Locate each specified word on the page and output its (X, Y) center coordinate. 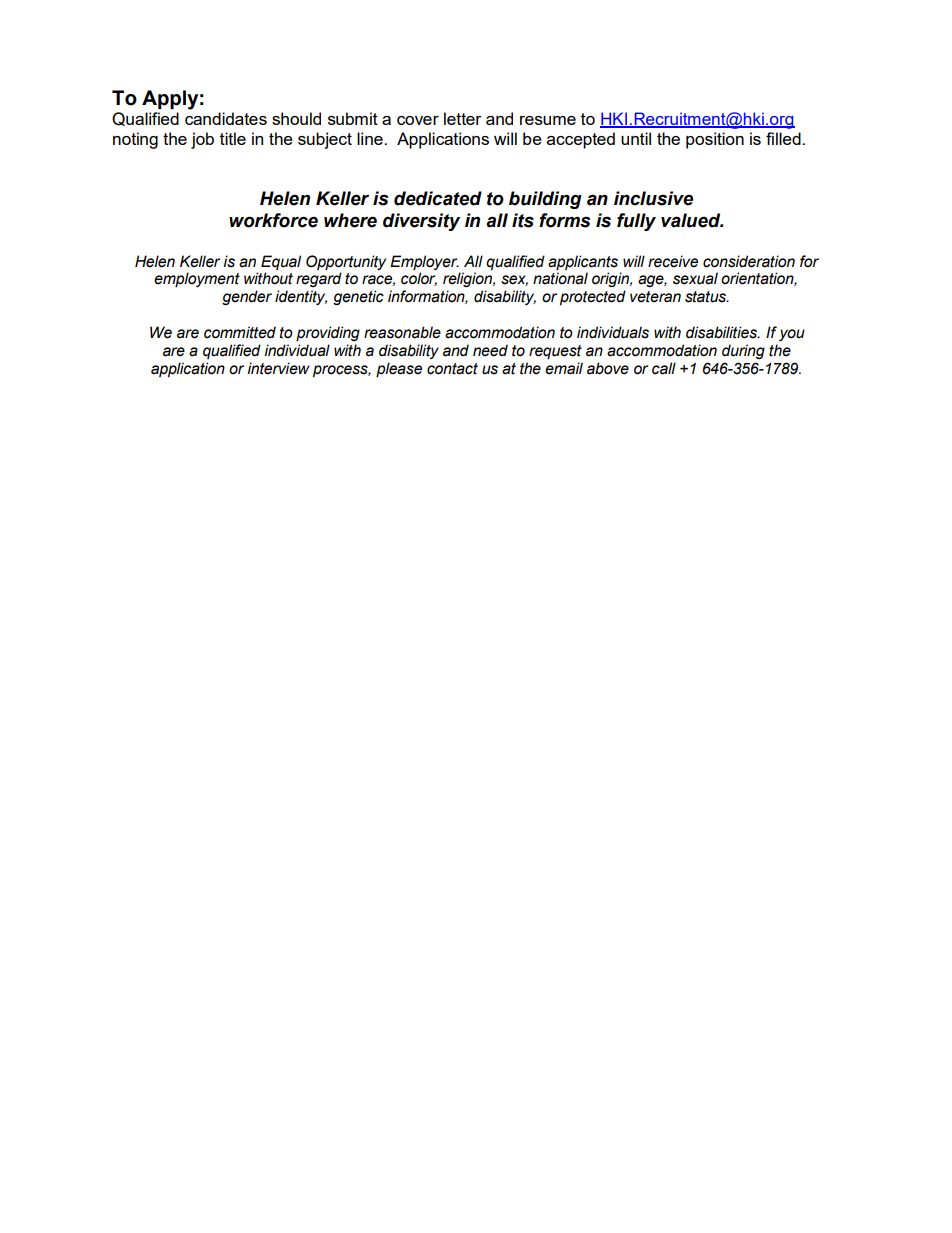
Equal (281, 262)
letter (463, 118)
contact (452, 369)
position (715, 140)
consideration (749, 261)
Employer (425, 264)
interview (278, 368)
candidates (226, 118)
